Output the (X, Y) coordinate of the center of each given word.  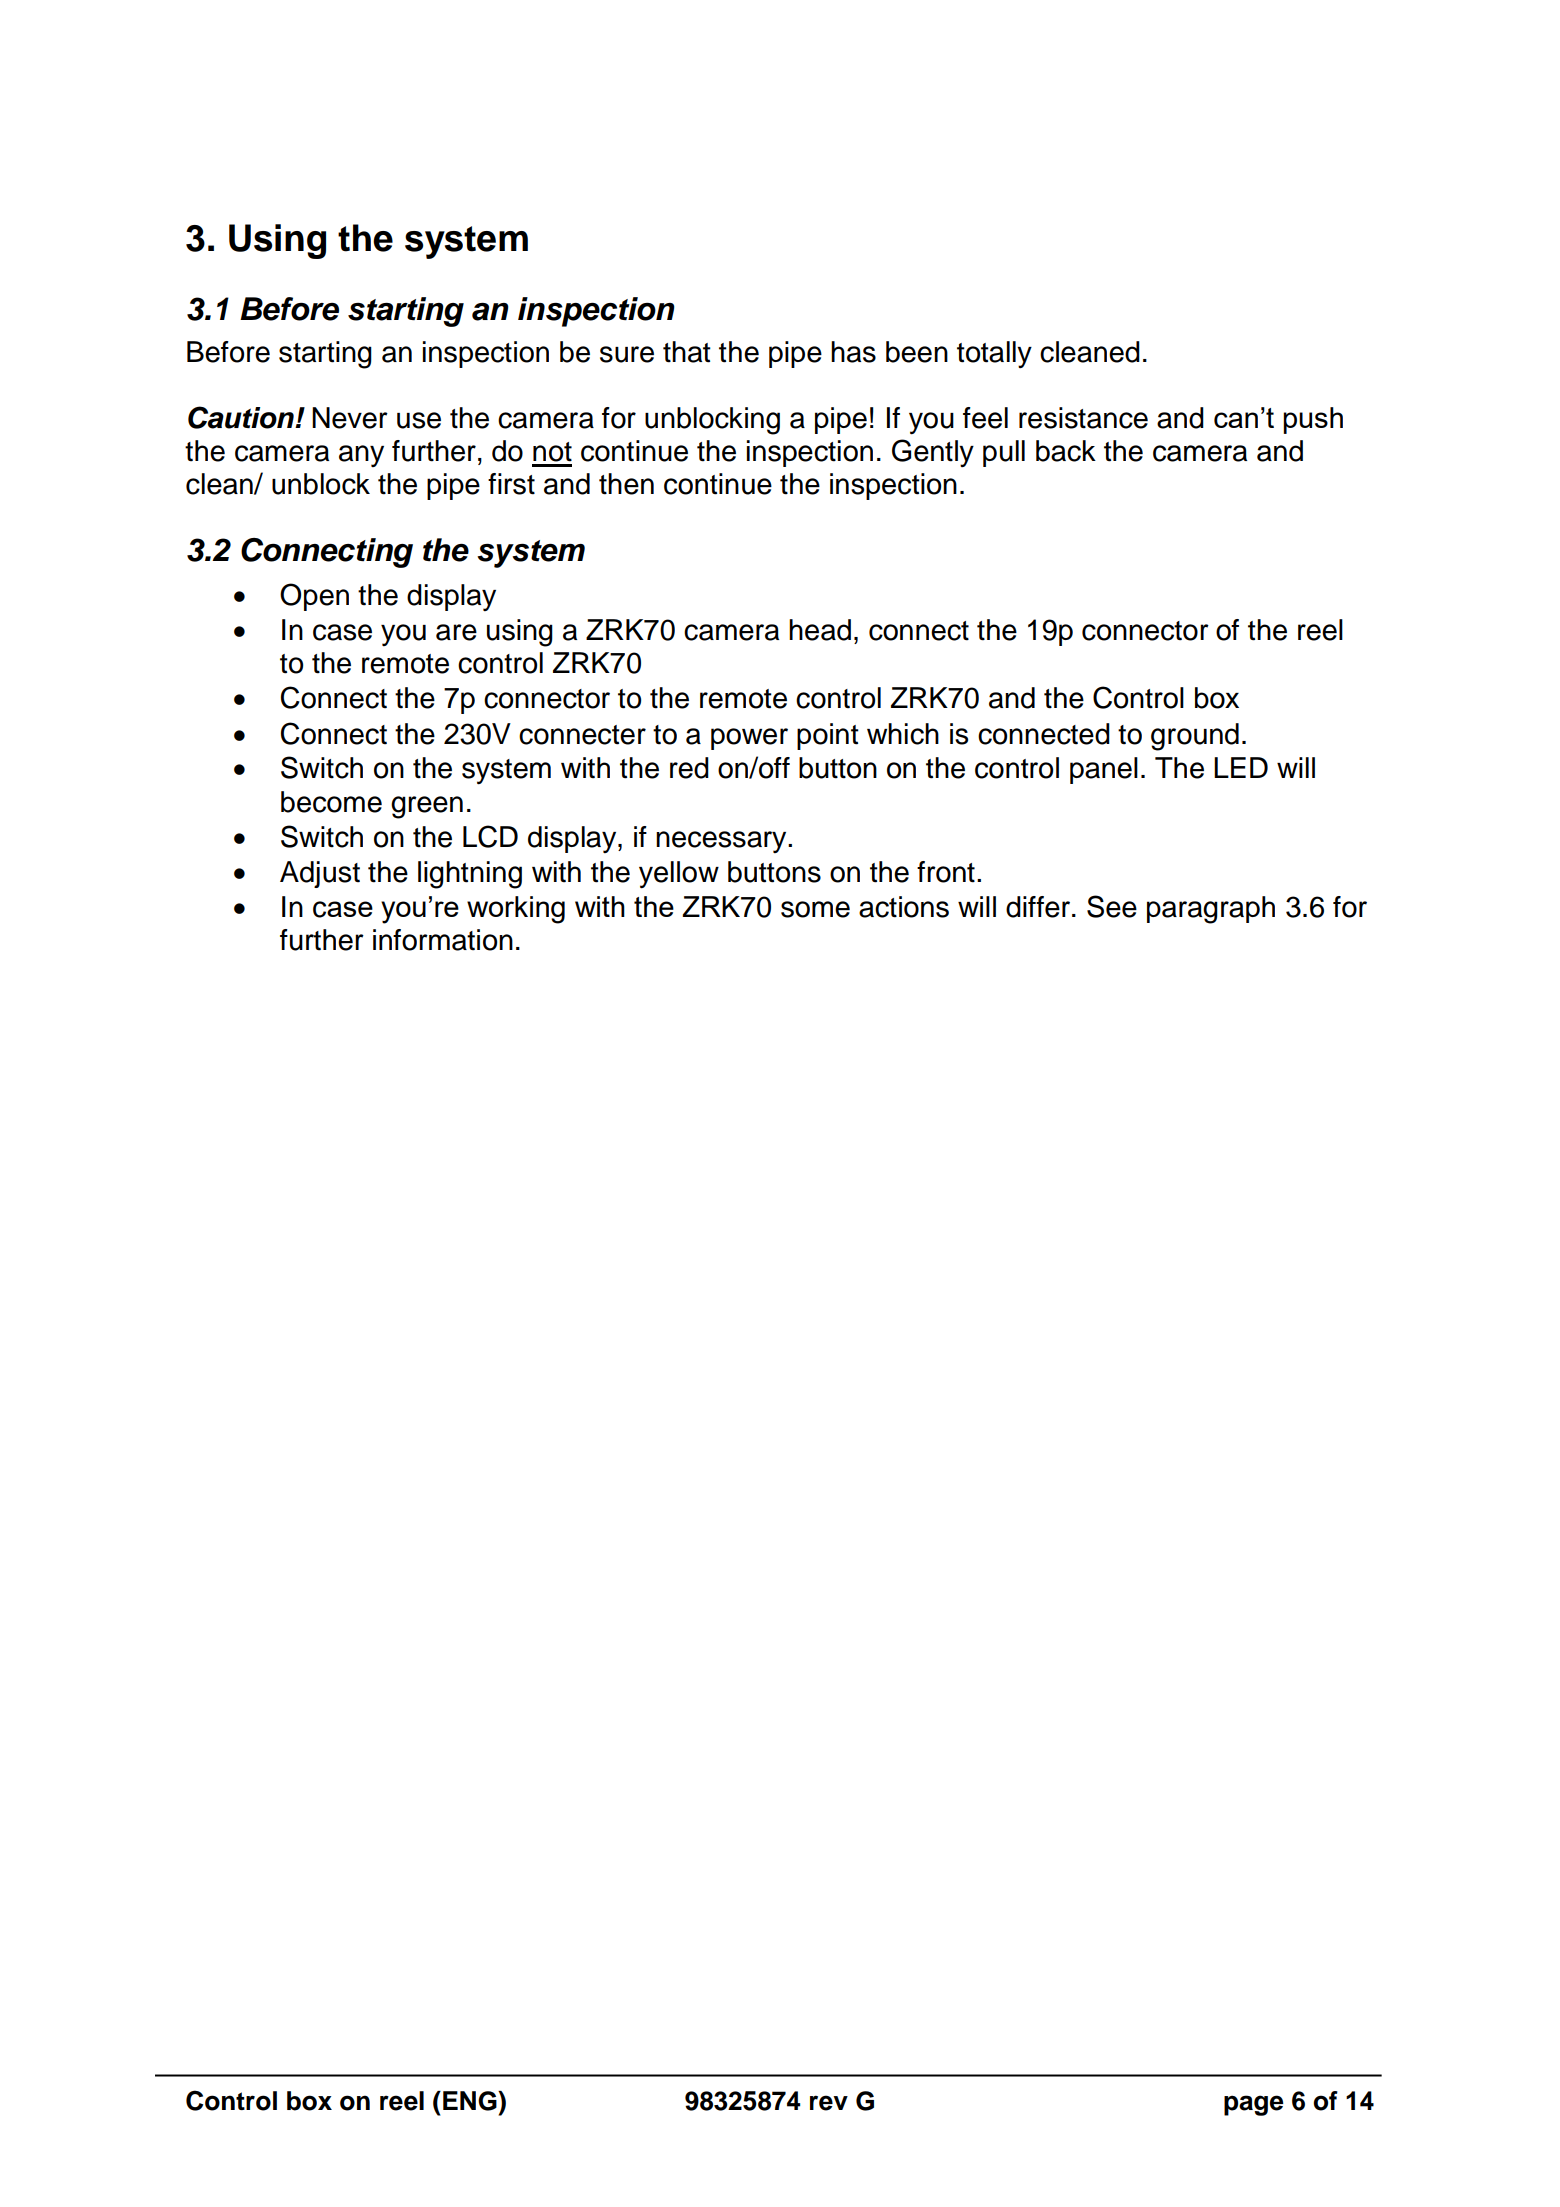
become (331, 802)
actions (904, 907)
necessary (722, 842)
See (1112, 906)
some (815, 909)
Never (350, 418)
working (516, 910)
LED (1241, 767)
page (1254, 2105)
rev (829, 2103)
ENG (471, 2101)
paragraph (1211, 910)
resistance (1083, 418)
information (443, 940)
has (853, 352)
